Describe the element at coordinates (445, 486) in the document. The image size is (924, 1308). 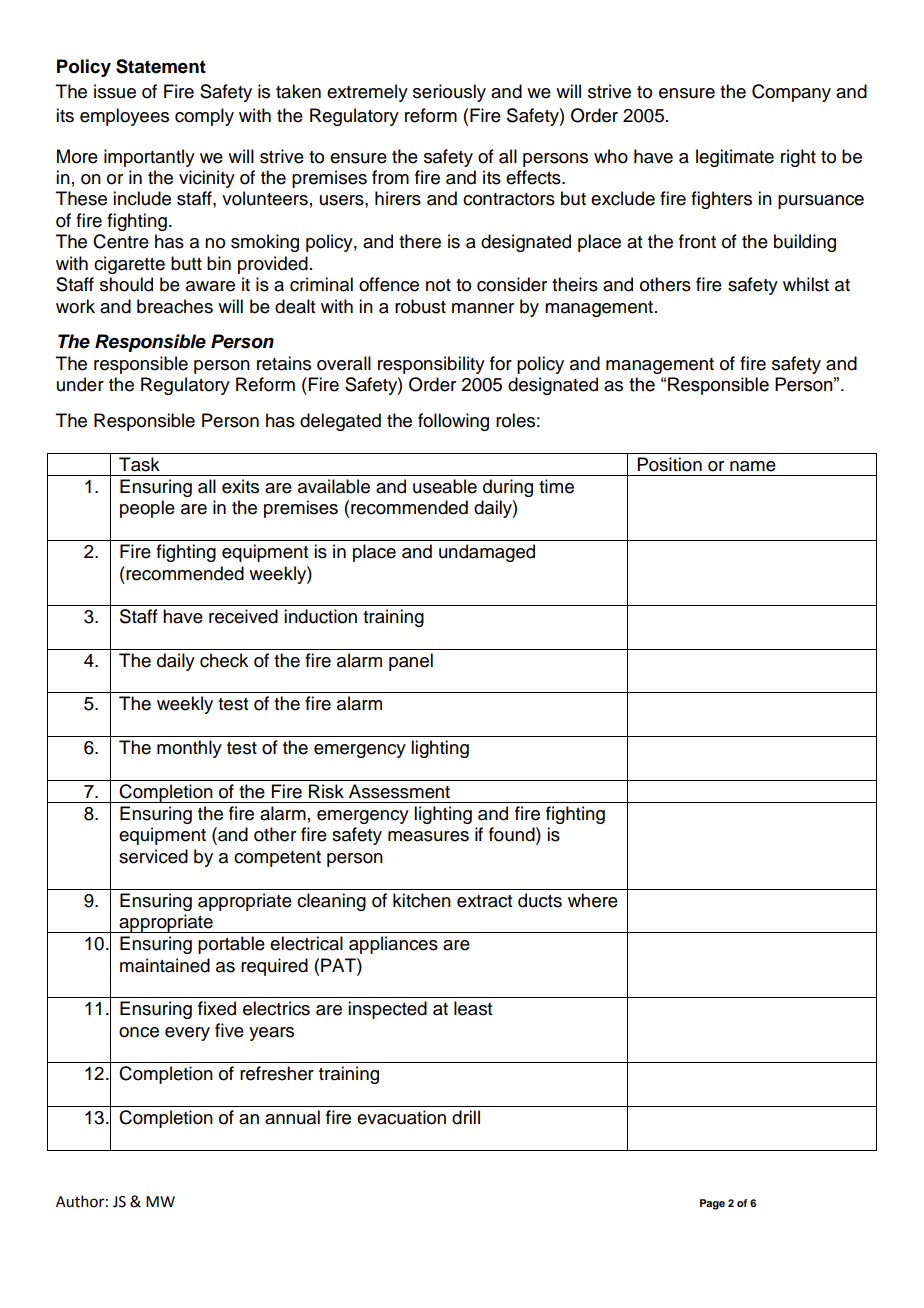
I see `useable` at that location.
